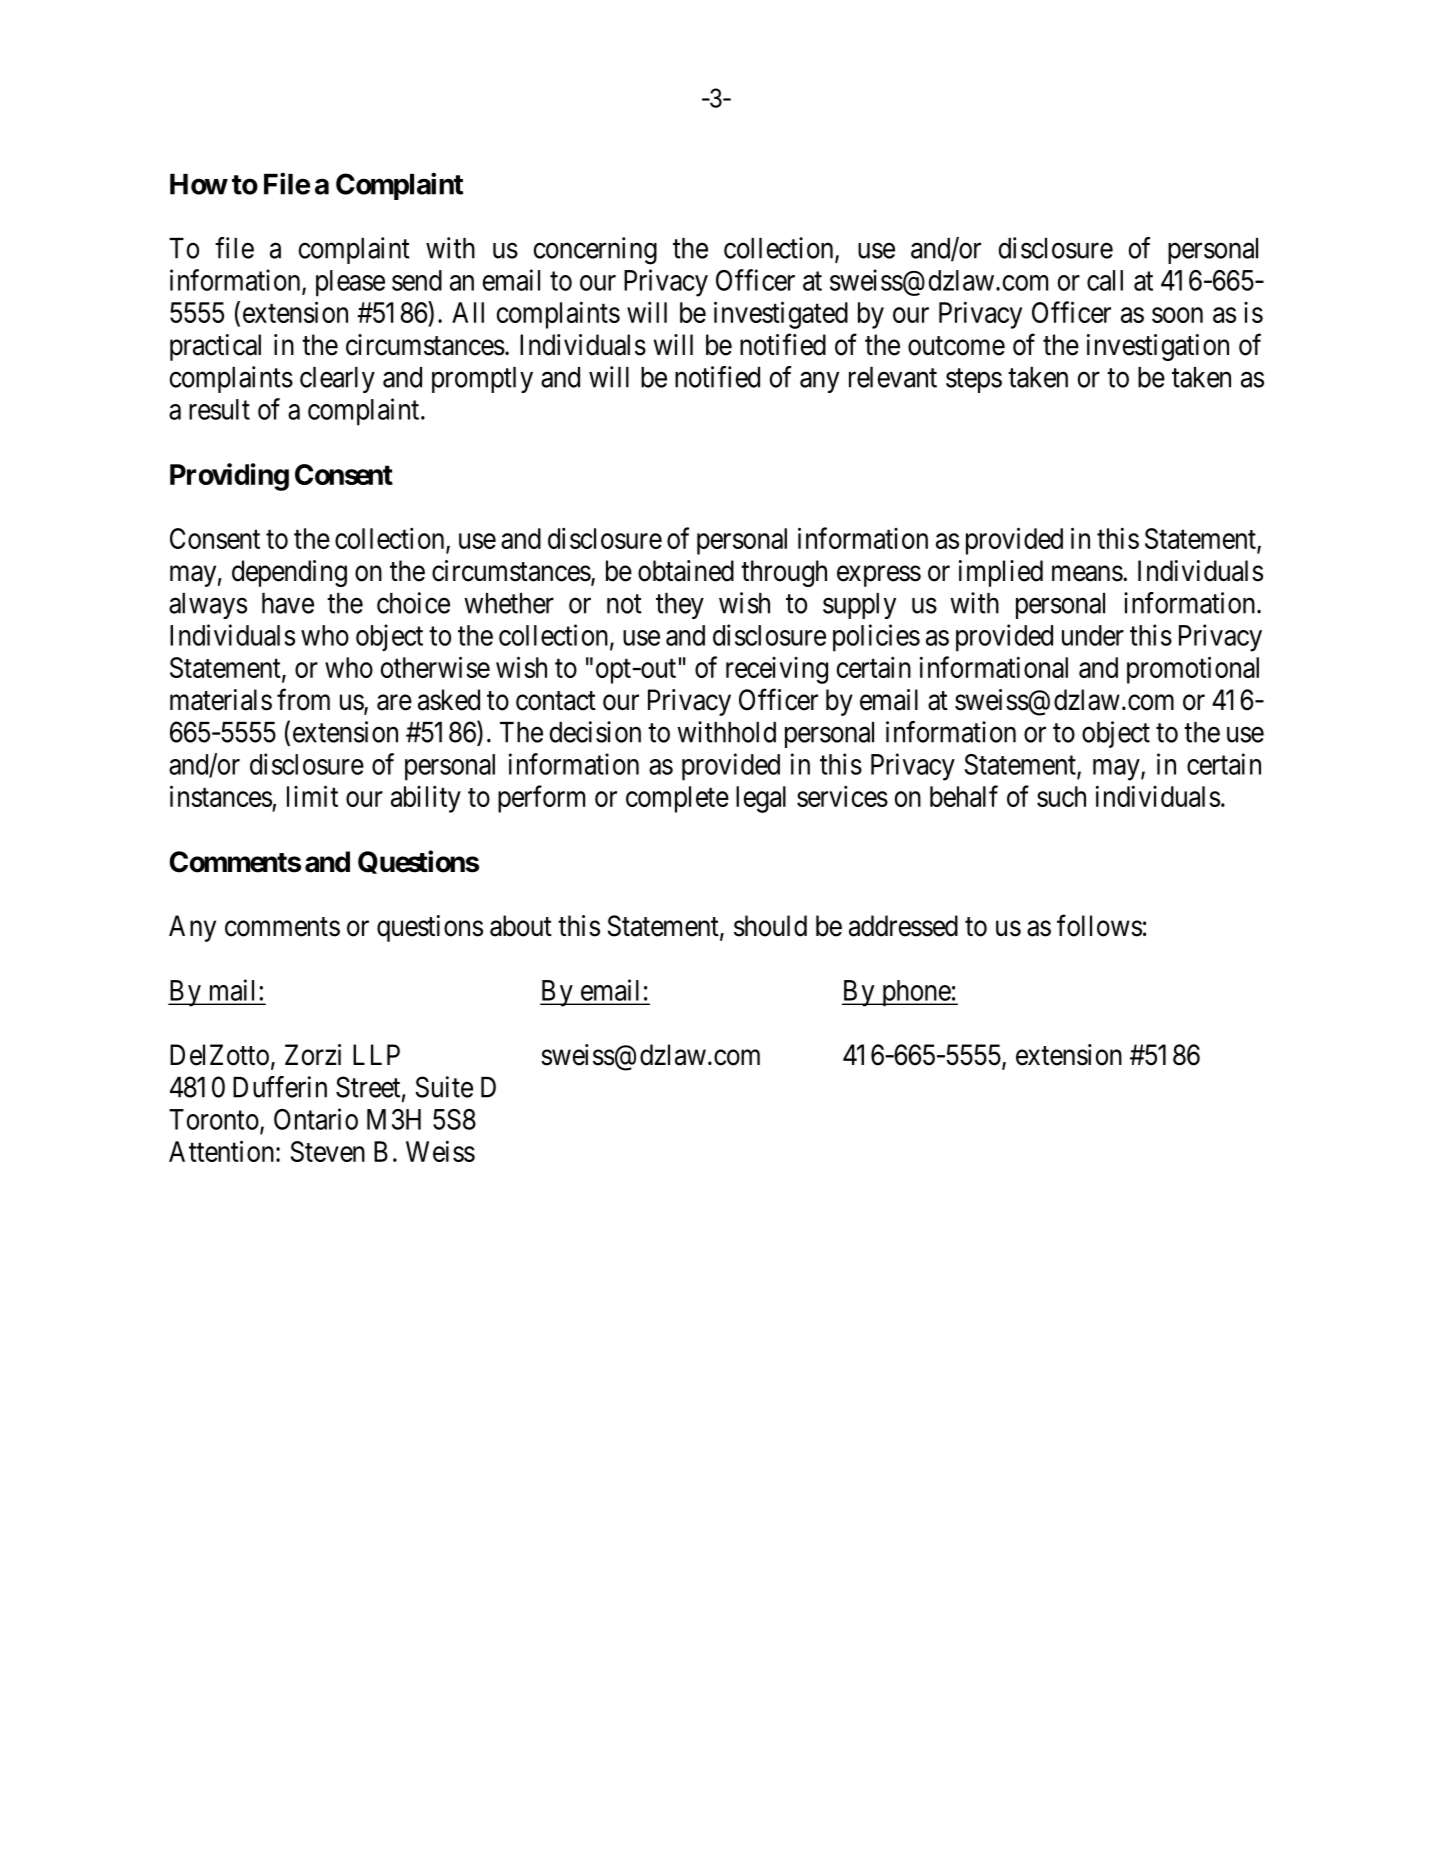  What do you see at coordinates (781, 315) in the image?
I see `investigated` at bounding box center [781, 315].
